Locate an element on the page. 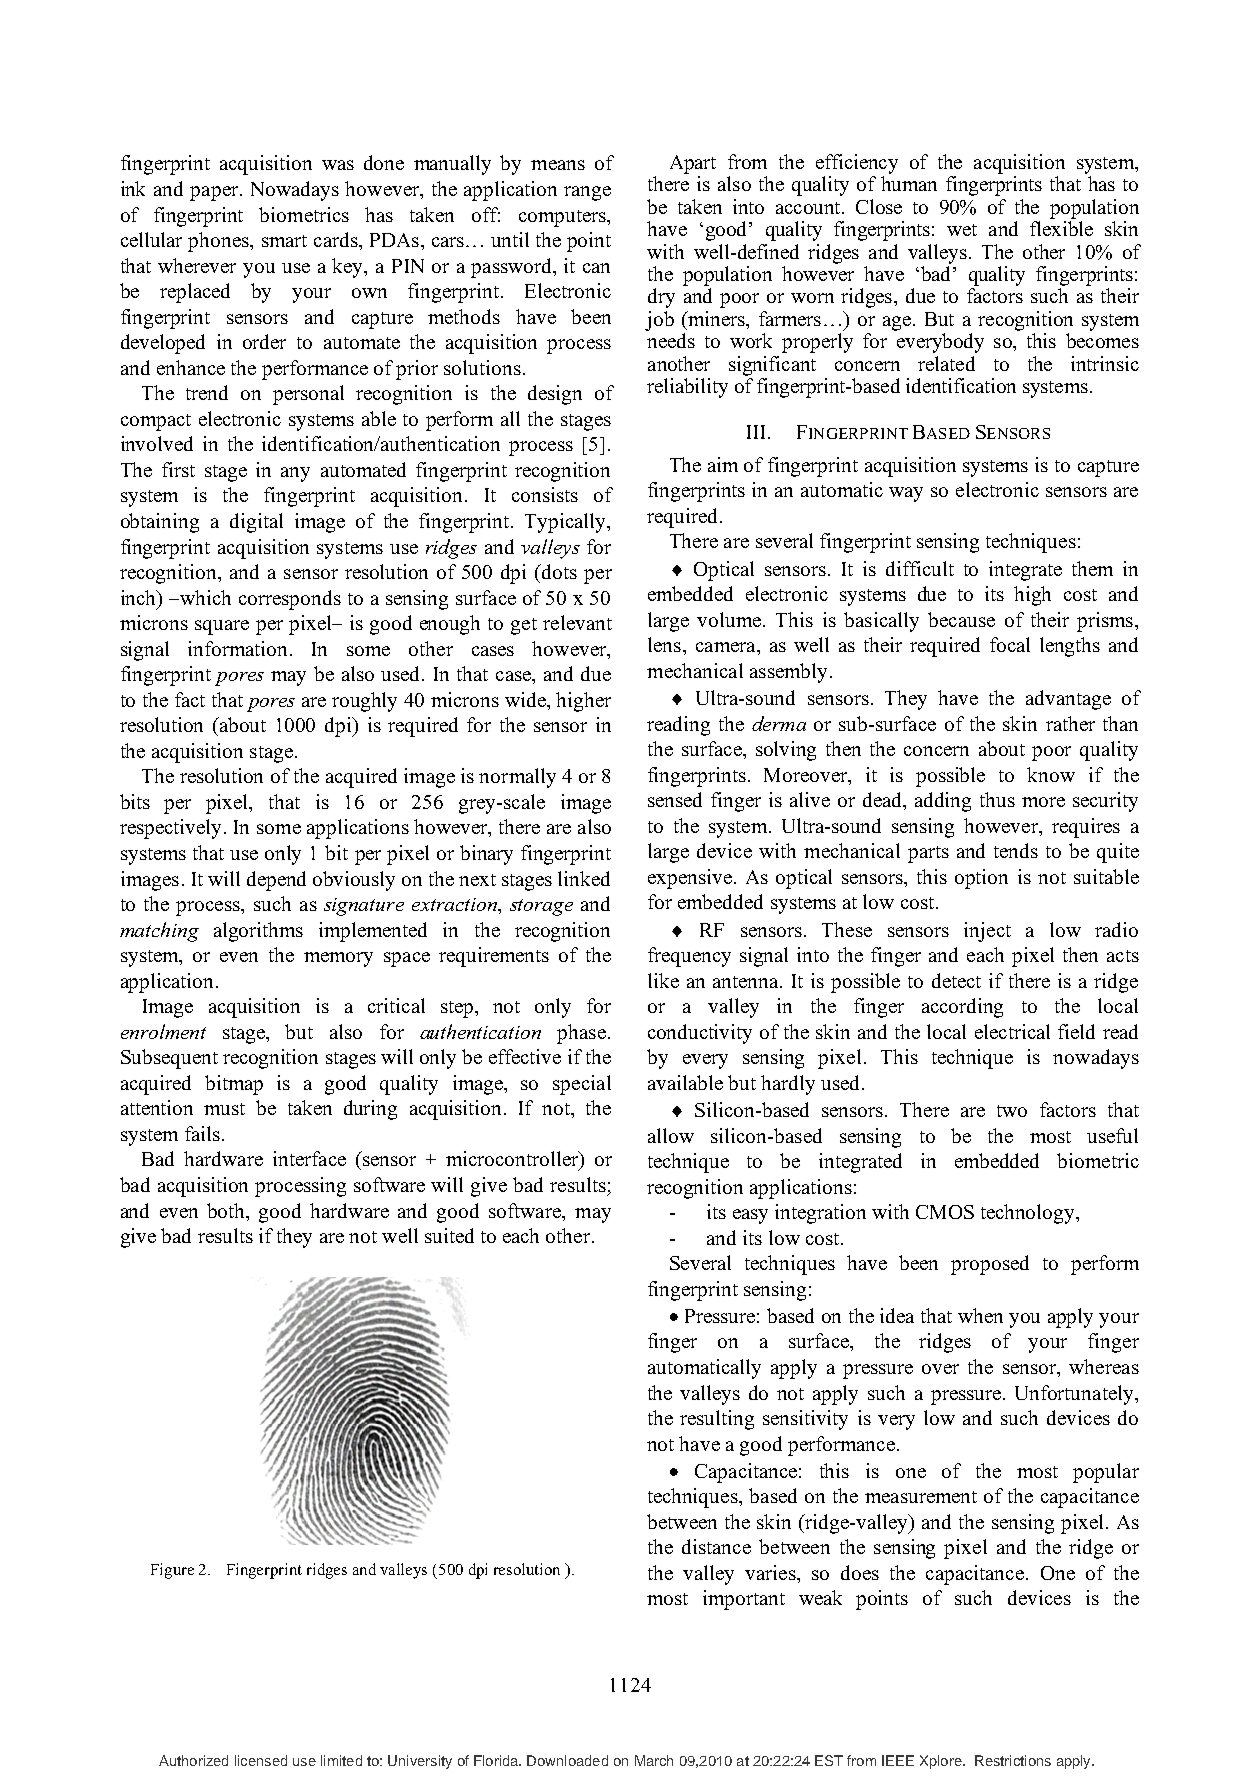 The width and height of the page is (1258, 1781). Restrictions is located at coordinates (1013, 1760).
